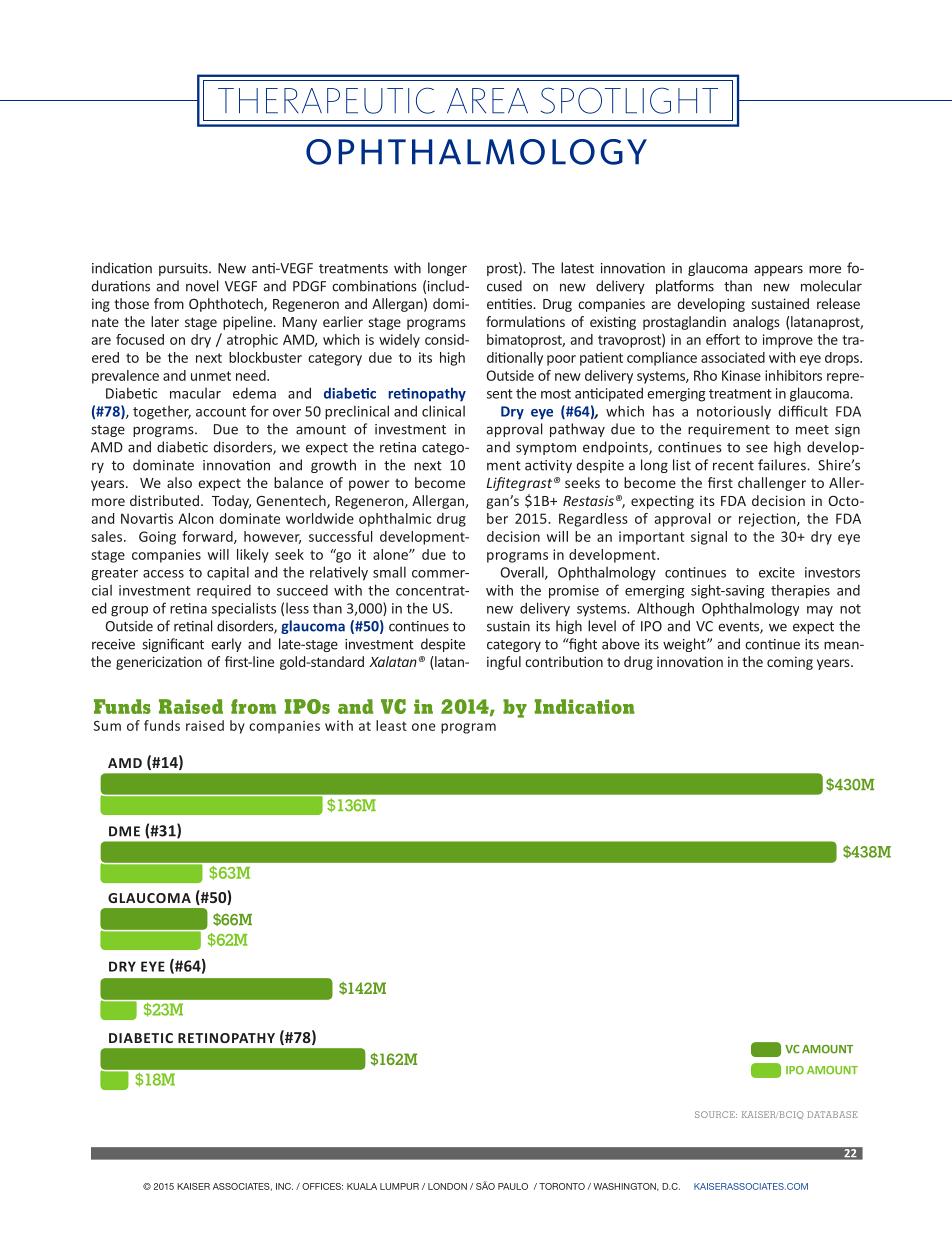 This screenshot has width=952, height=1233. What do you see at coordinates (574, 592) in the screenshot?
I see `promise` at bounding box center [574, 592].
